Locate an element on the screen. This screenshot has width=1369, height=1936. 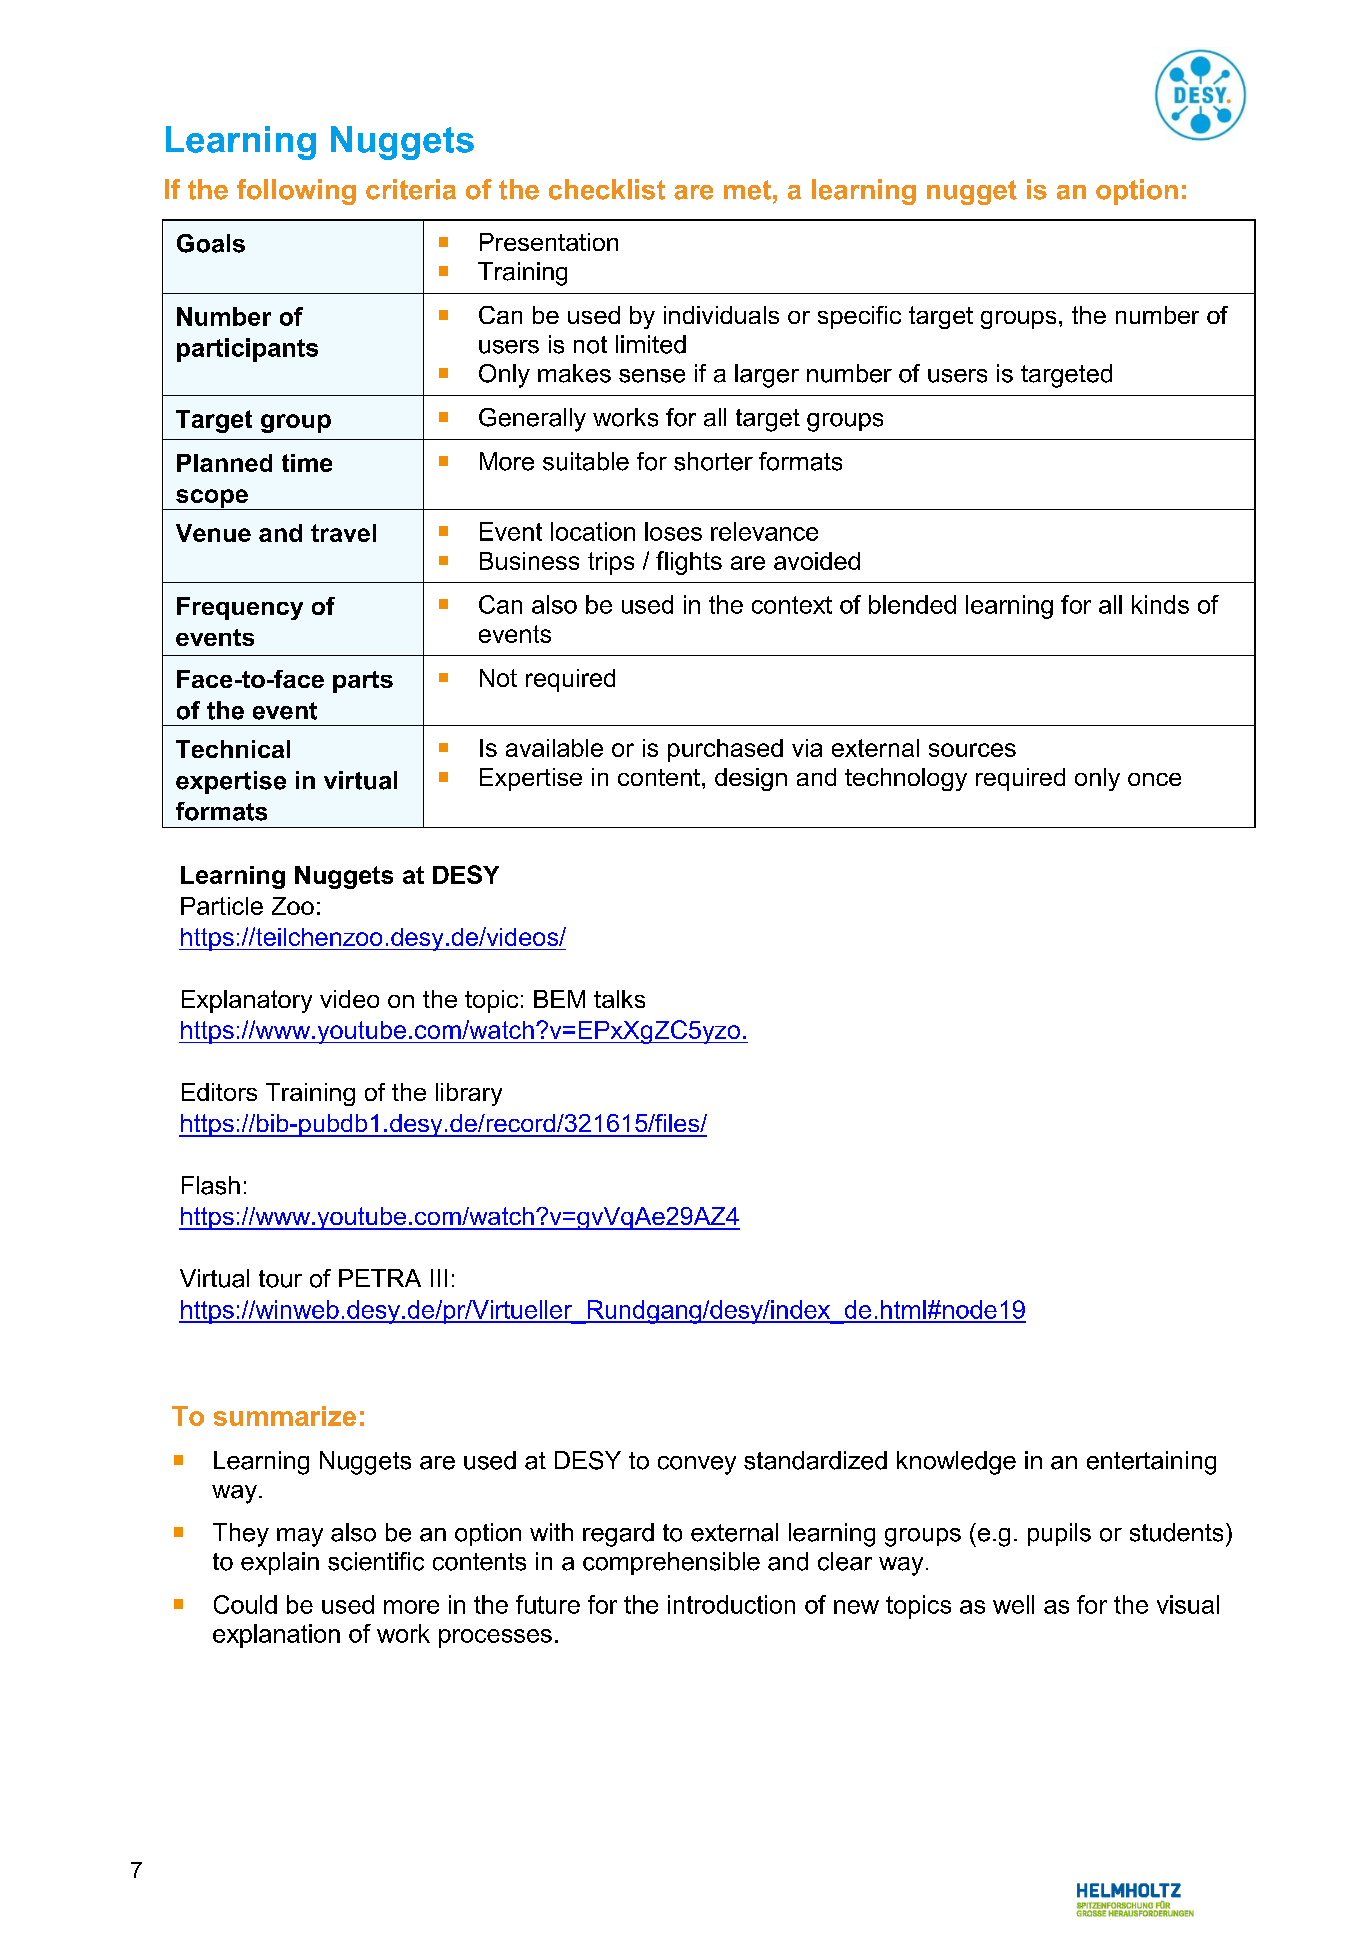
following is located at coordinates (296, 192).
